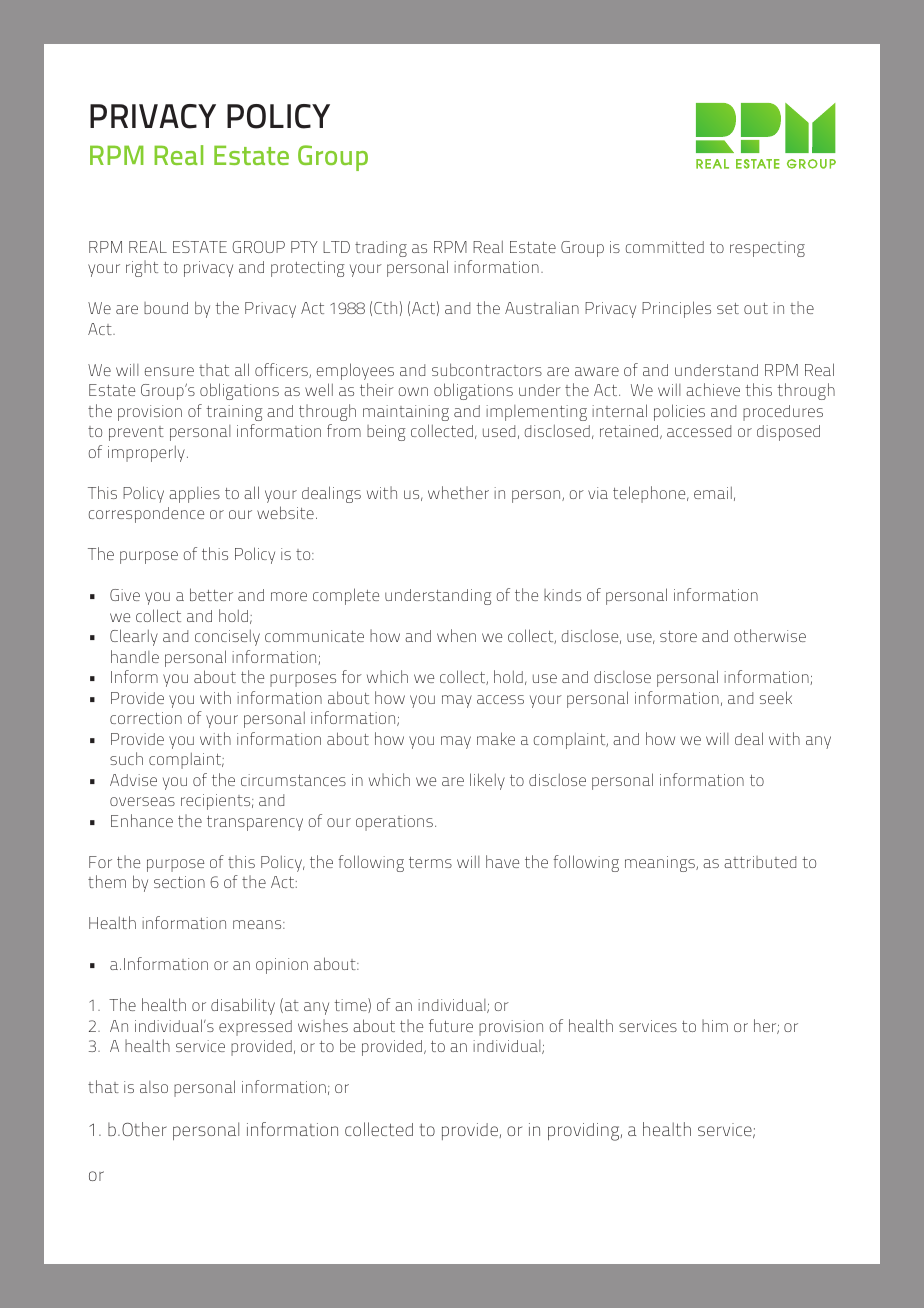 Image resolution: width=924 pixels, height=1308 pixels. What do you see at coordinates (154, 1087) in the screenshot?
I see `also` at bounding box center [154, 1087].
